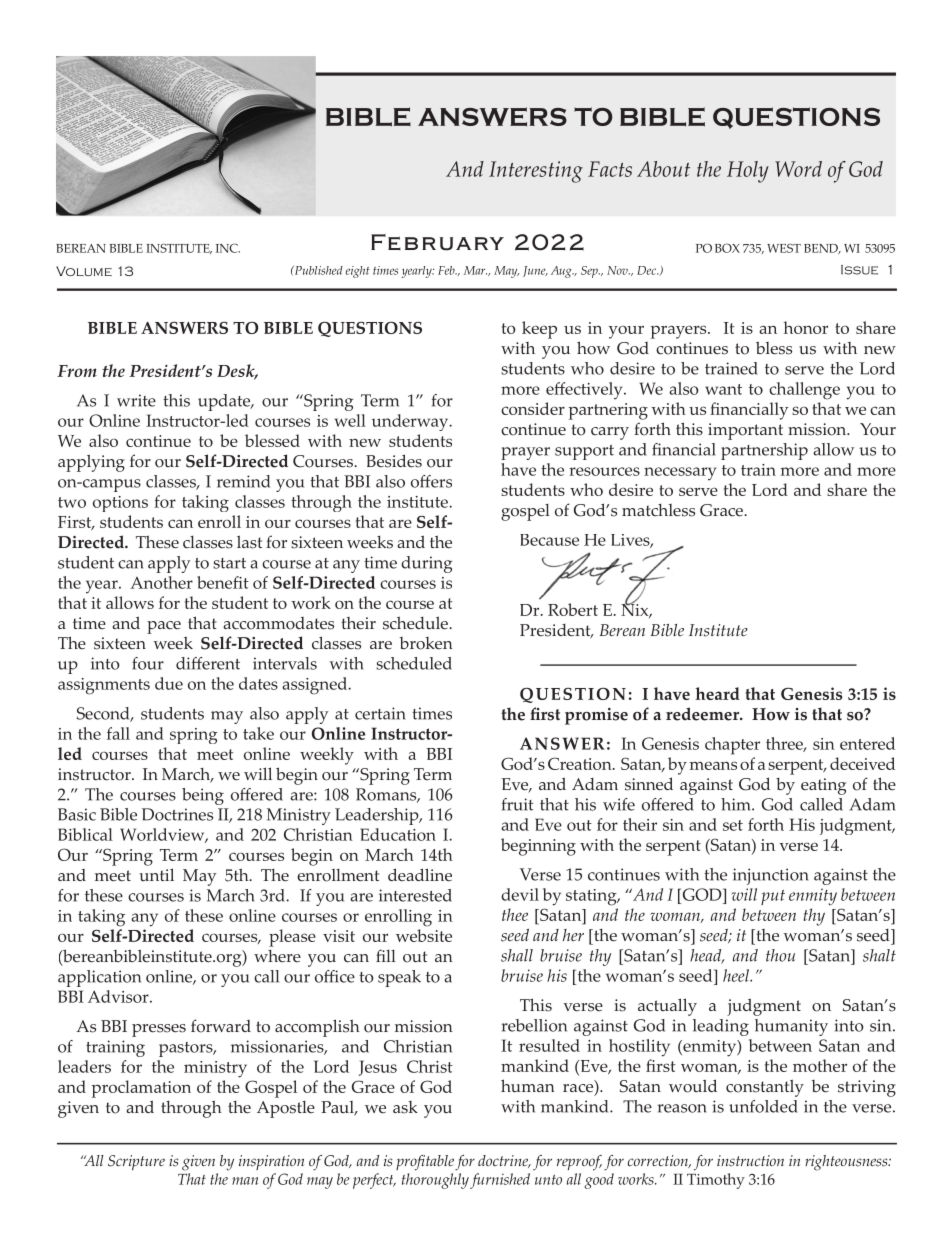 The width and height of the image is (952, 1233). What do you see at coordinates (798, 169) in the image?
I see `Word` at bounding box center [798, 169].
